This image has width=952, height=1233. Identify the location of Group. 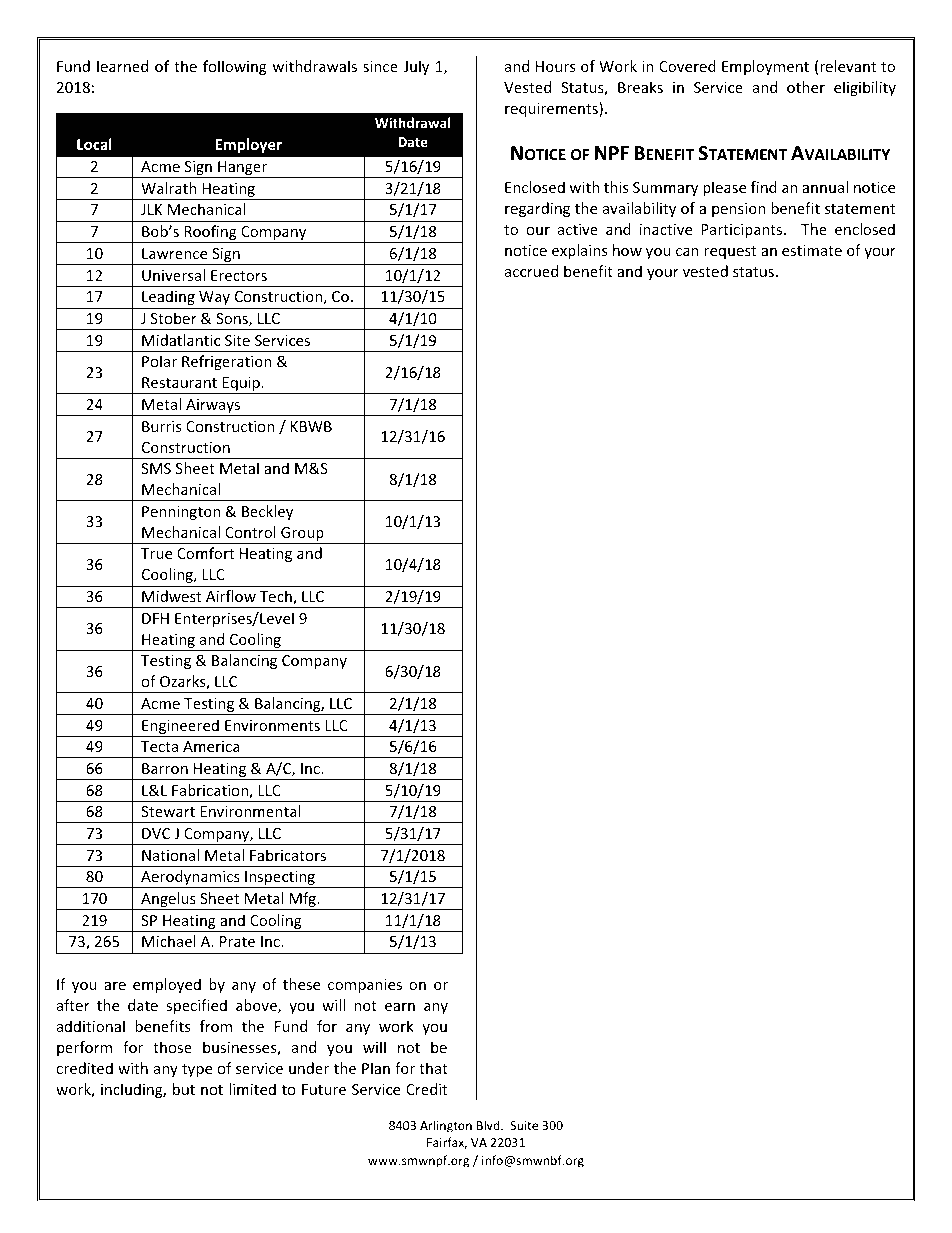
(302, 535).
